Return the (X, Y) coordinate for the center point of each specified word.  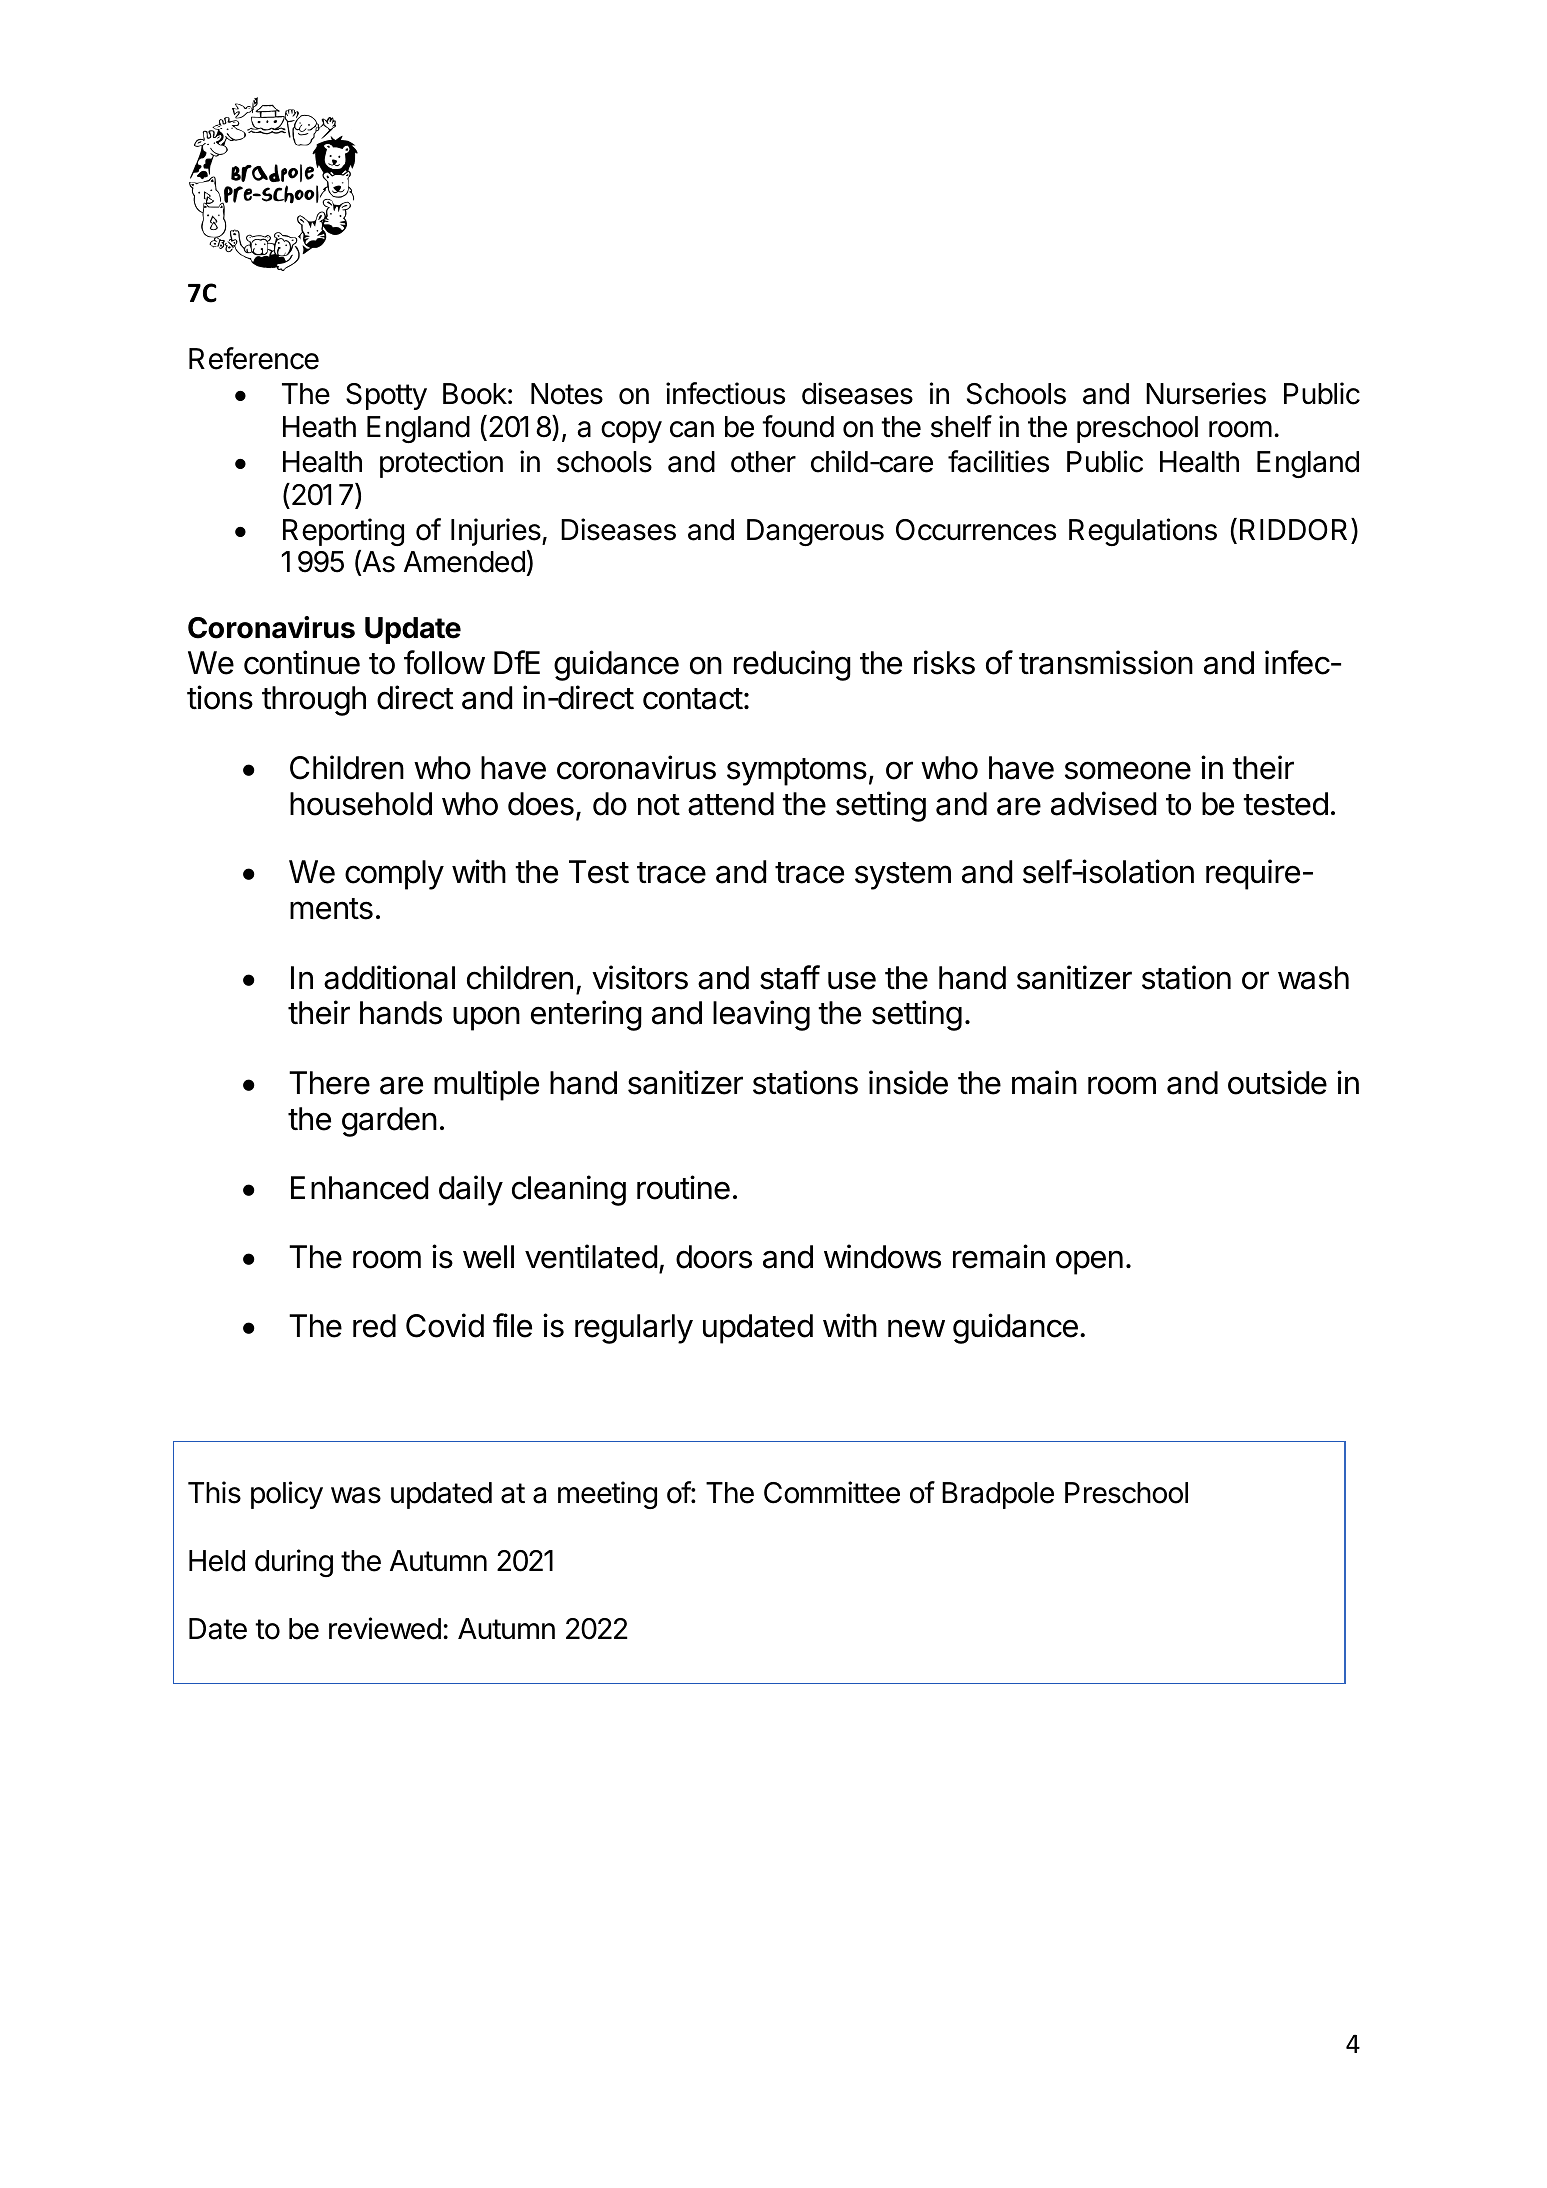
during (294, 1563)
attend (731, 804)
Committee (832, 1492)
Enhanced (359, 1188)
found (798, 426)
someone (1128, 770)
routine (683, 1187)
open (1089, 1262)
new (916, 1328)
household (361, 804)
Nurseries (1206, 393)
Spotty (386, 396)
